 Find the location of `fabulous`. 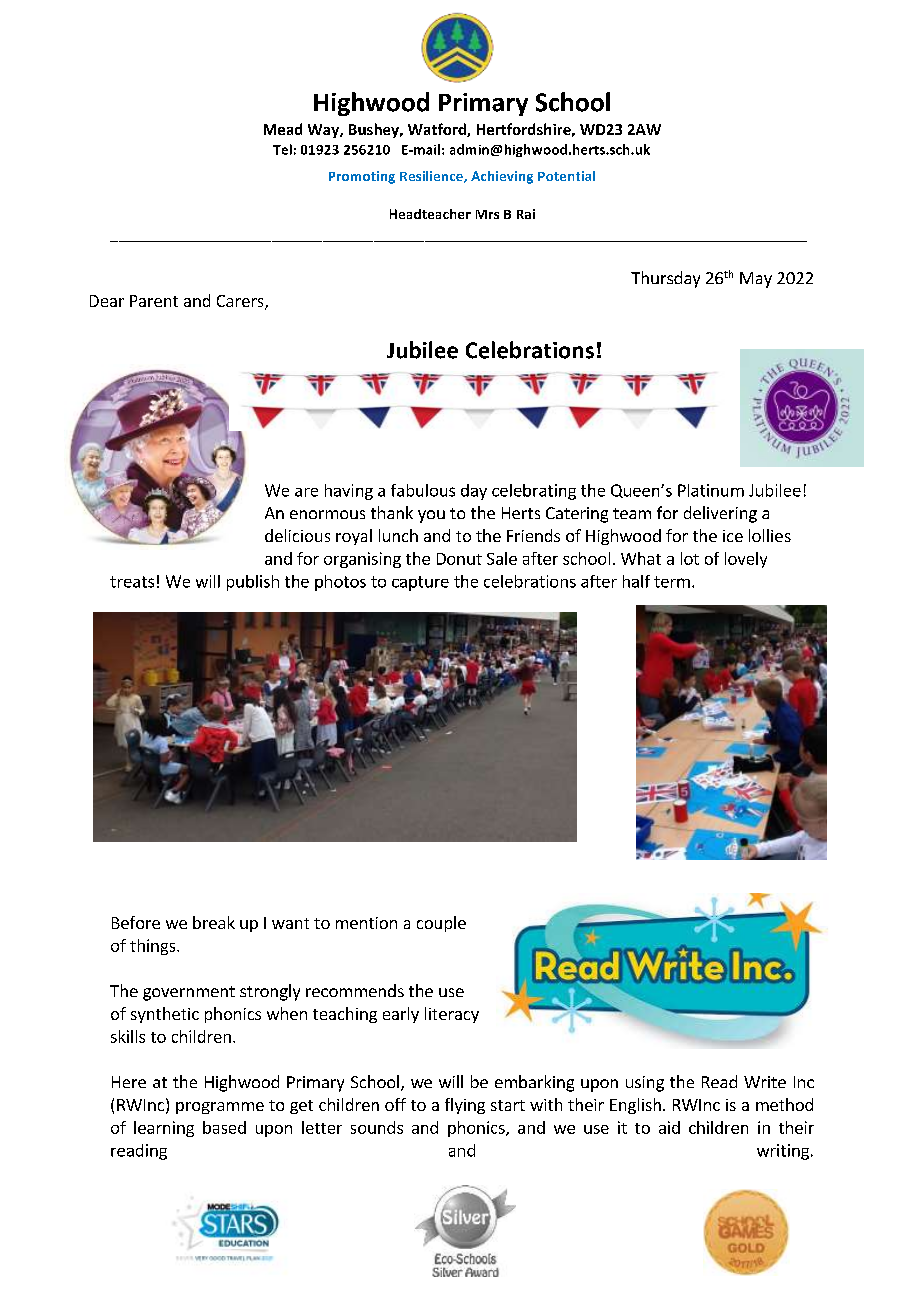

fabulous is located at coordinates (423, 490).
